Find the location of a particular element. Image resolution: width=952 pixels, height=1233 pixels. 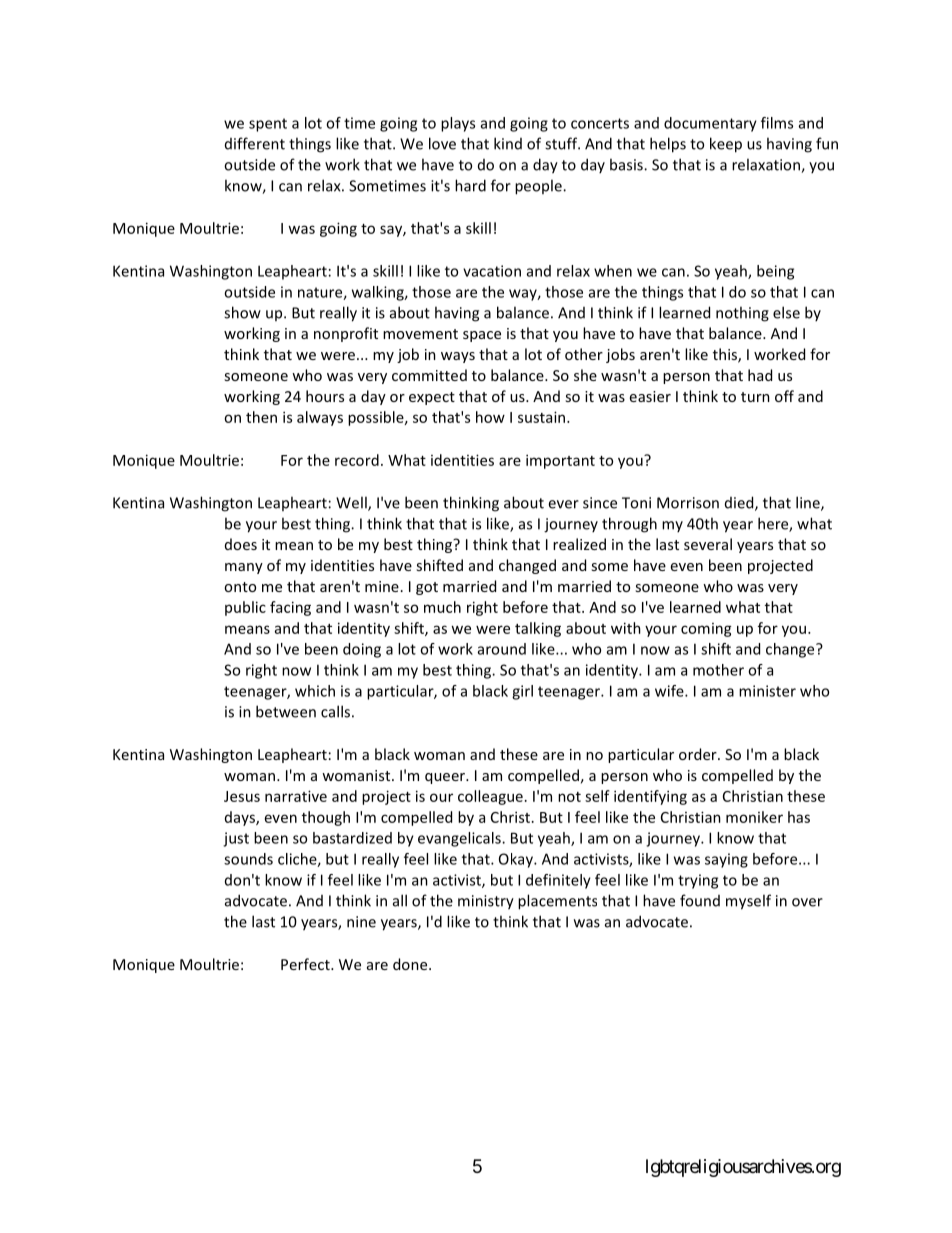

facing is located at coordinates (290, 608).
